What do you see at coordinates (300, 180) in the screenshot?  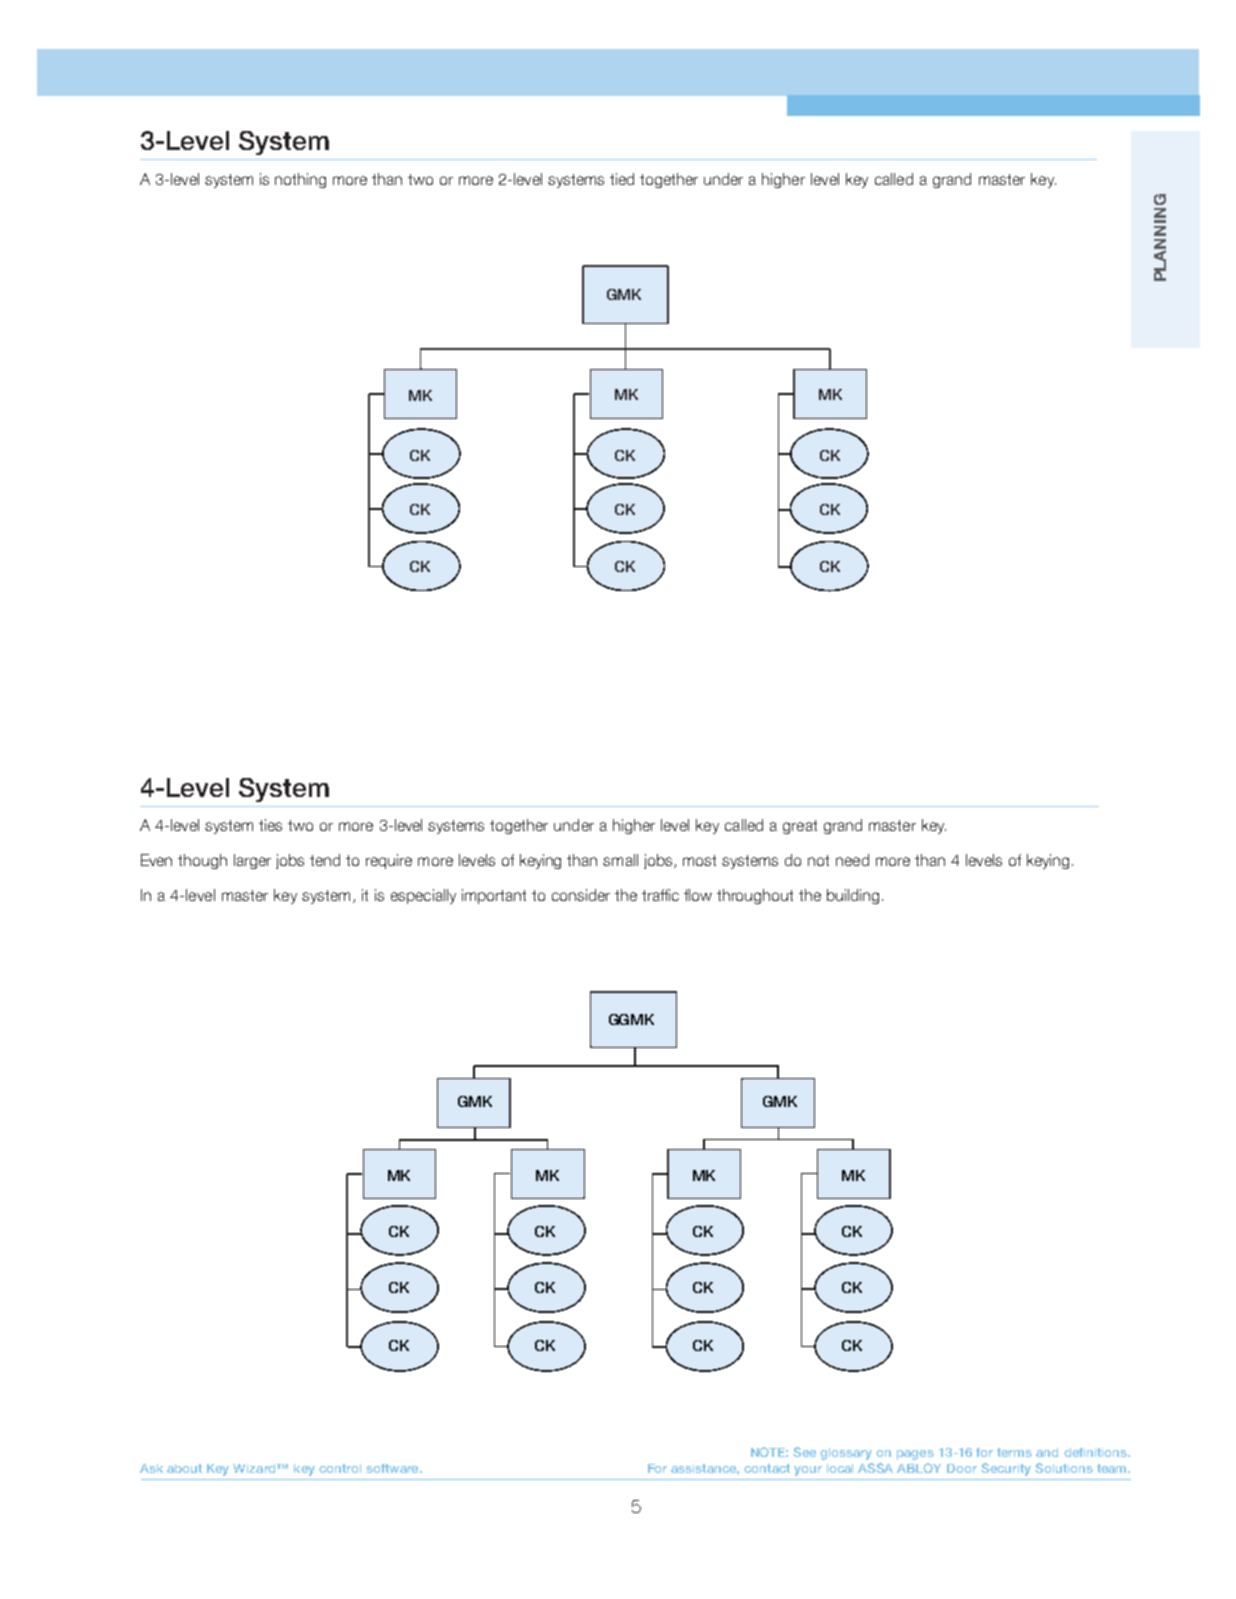 I see `nothing` at bounding box center [300, 180].
